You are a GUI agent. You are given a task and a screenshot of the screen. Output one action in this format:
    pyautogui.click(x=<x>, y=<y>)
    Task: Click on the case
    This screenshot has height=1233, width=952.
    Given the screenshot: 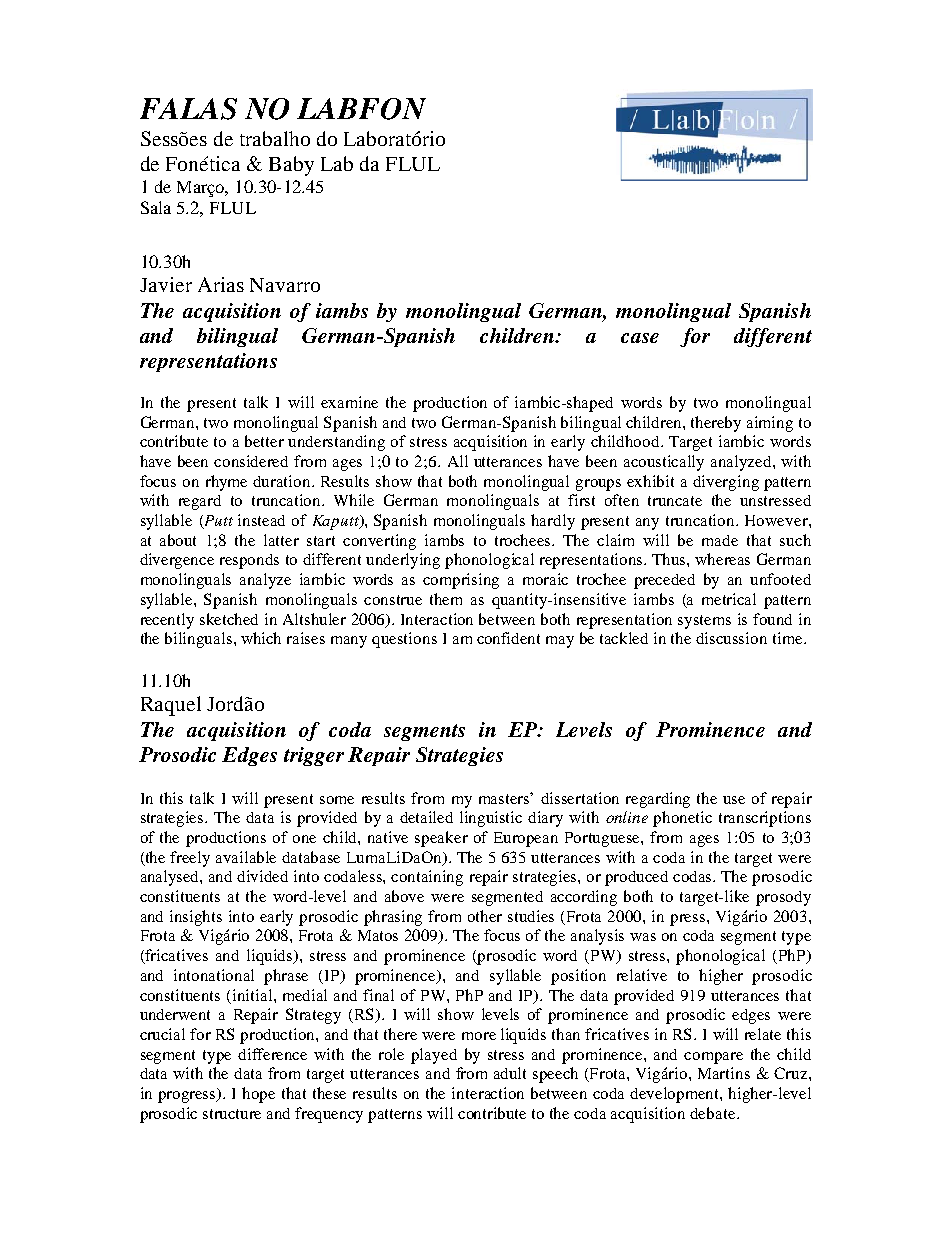 What is the action you would take?
    pyautogui.click(x=640, y=338)
